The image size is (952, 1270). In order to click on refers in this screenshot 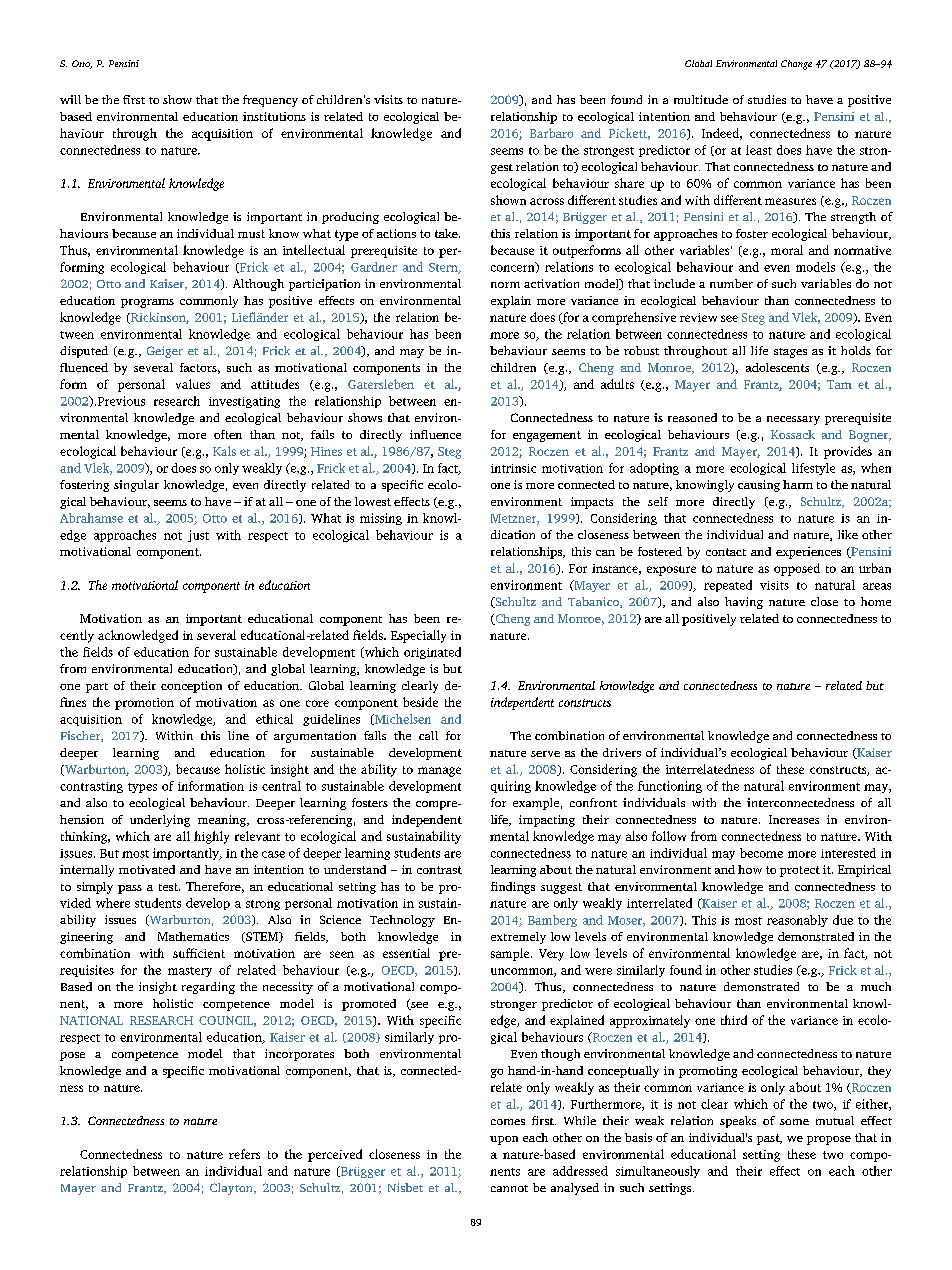, I will do `click(244, 1154)`.
